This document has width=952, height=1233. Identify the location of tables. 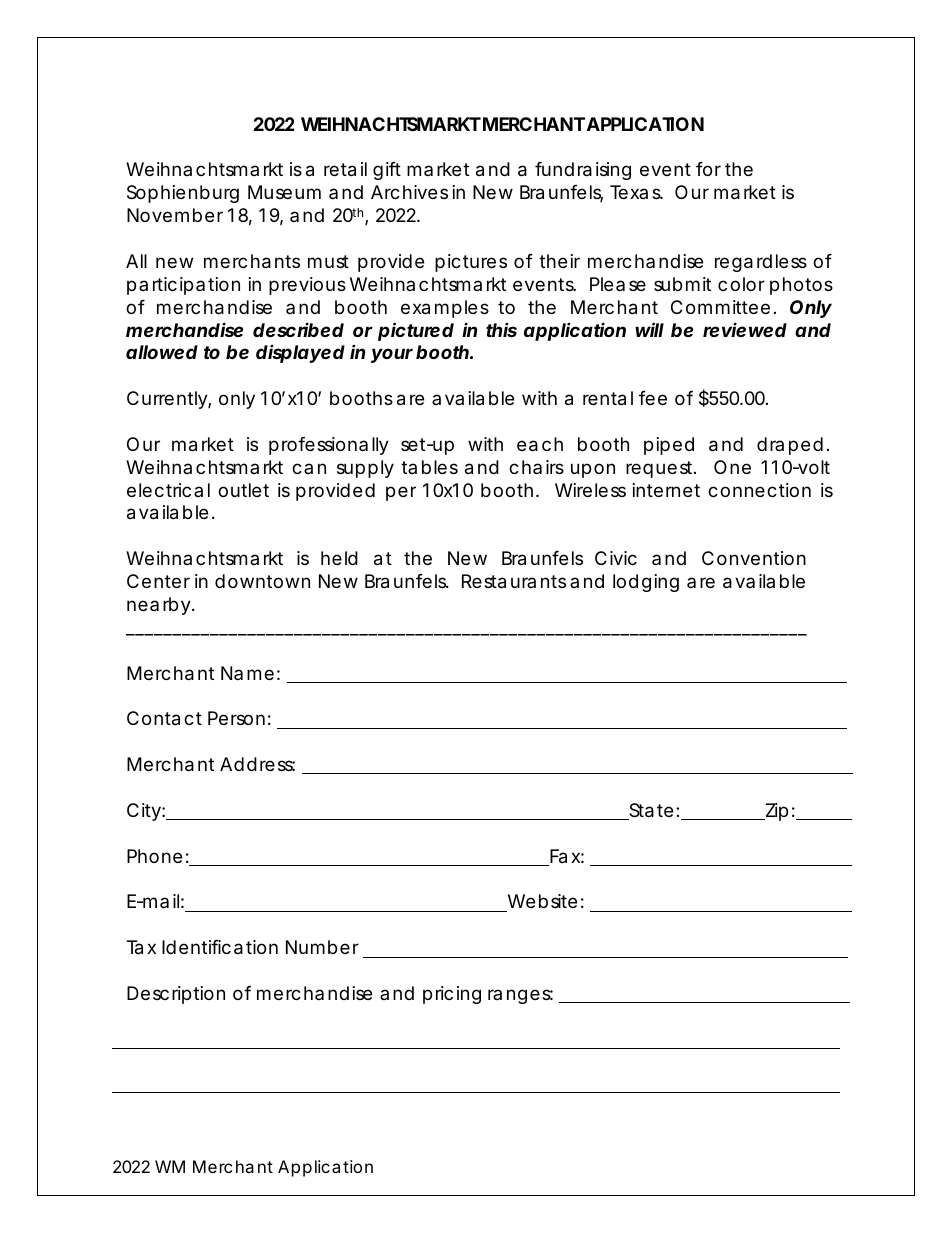
(429, 467).
